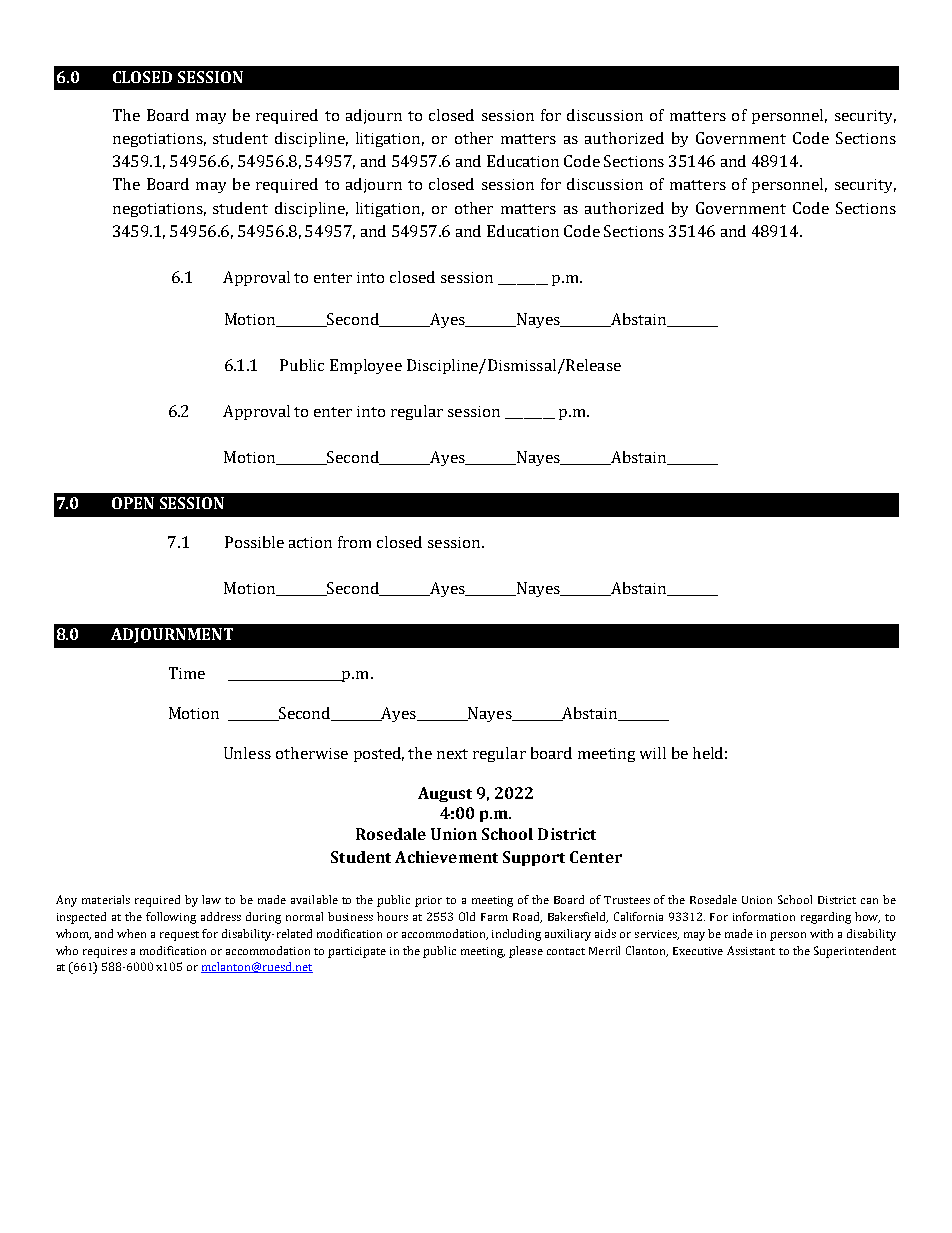 The width and height of the page is (952, 1233). I want to click on action, so click(310, 542).
